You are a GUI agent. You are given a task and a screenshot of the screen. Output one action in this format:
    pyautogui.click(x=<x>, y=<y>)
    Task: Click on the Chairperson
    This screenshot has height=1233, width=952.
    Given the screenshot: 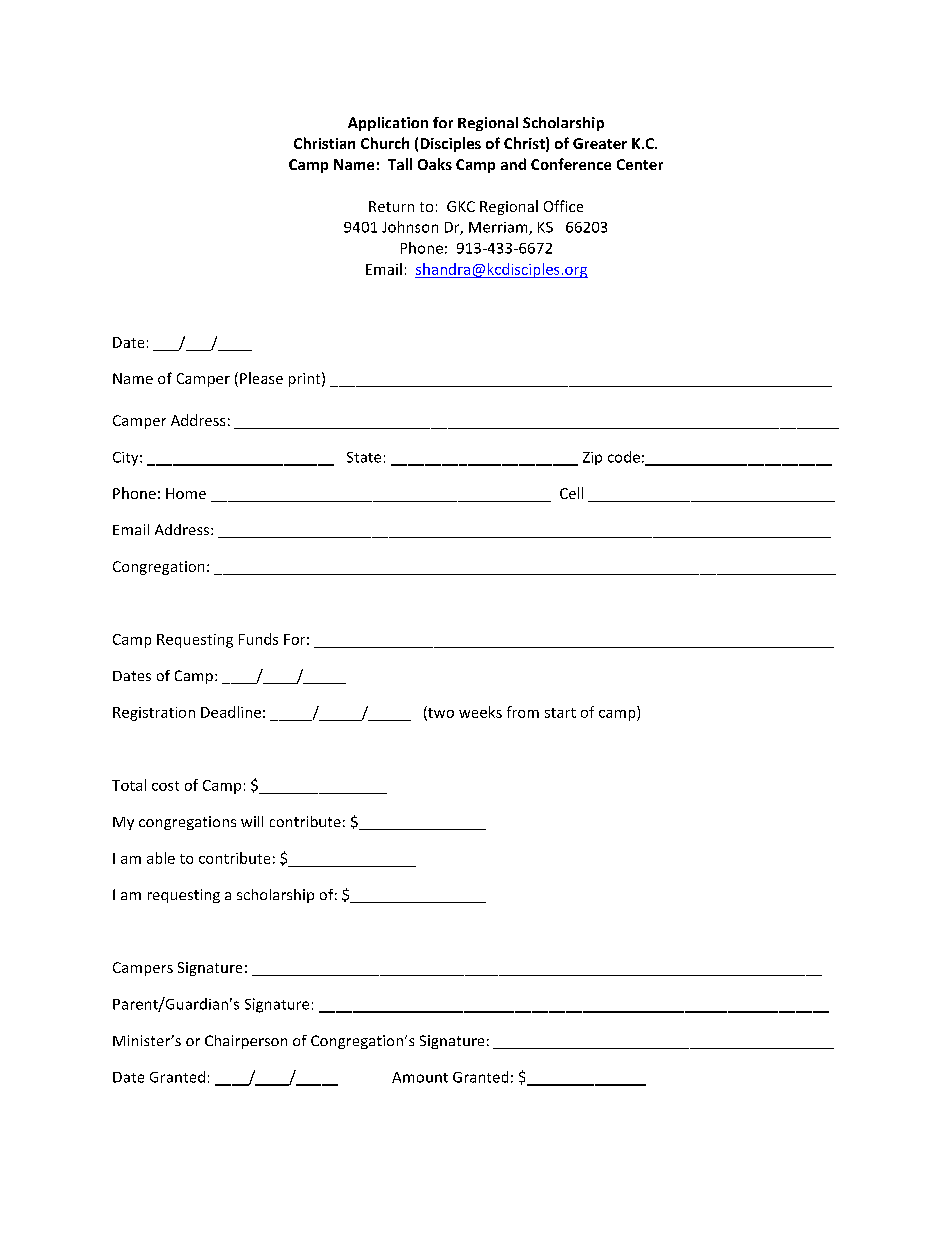 What is the action you would take?
    pyautogui.click(x=246, y=1042)
